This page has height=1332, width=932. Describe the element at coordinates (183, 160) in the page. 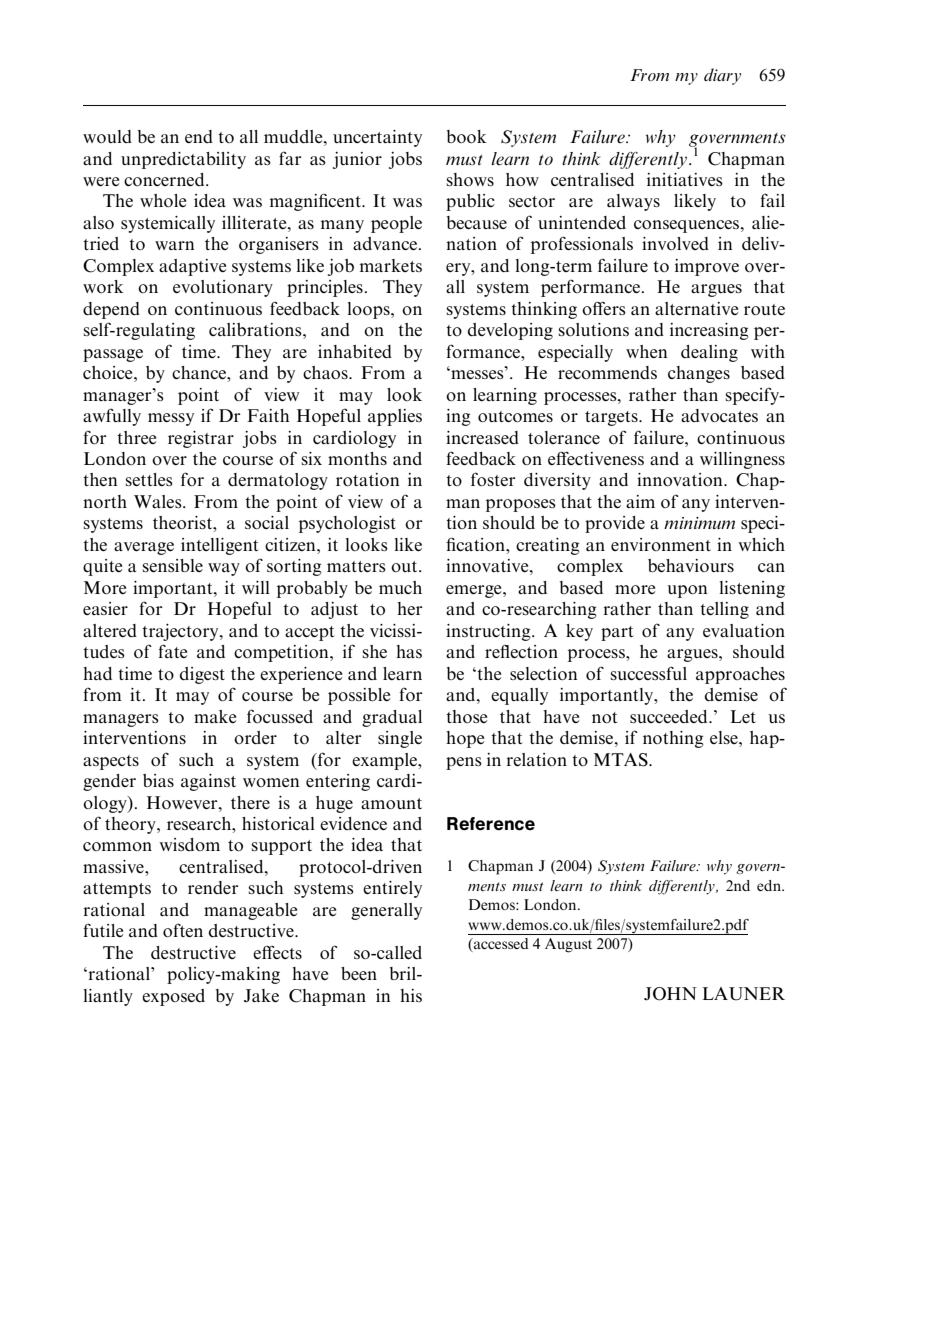

I see `unpredictability` at that location.
